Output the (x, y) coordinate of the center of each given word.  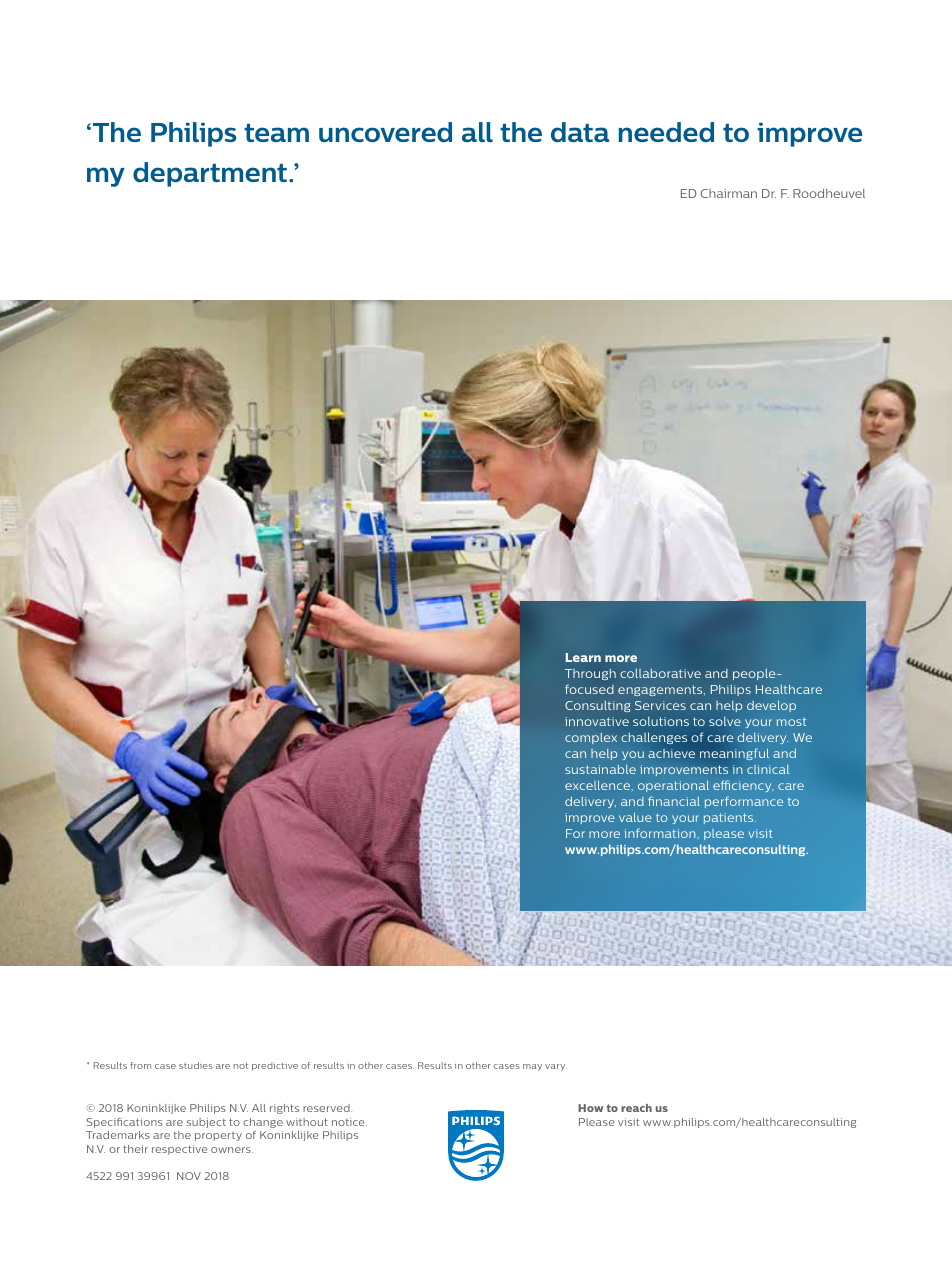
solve (725, 721)
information (661, 833)
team (276, 133)
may (532, 1067)
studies (196, 1065)
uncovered (385, 132)
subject (206, 1123)
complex (591, 738)
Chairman (729, 193)
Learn (583, 657)
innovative (597, 721)
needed (666, 132)
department (210, 174)
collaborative (660, 673)
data (580, 132)
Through (590, 674)
